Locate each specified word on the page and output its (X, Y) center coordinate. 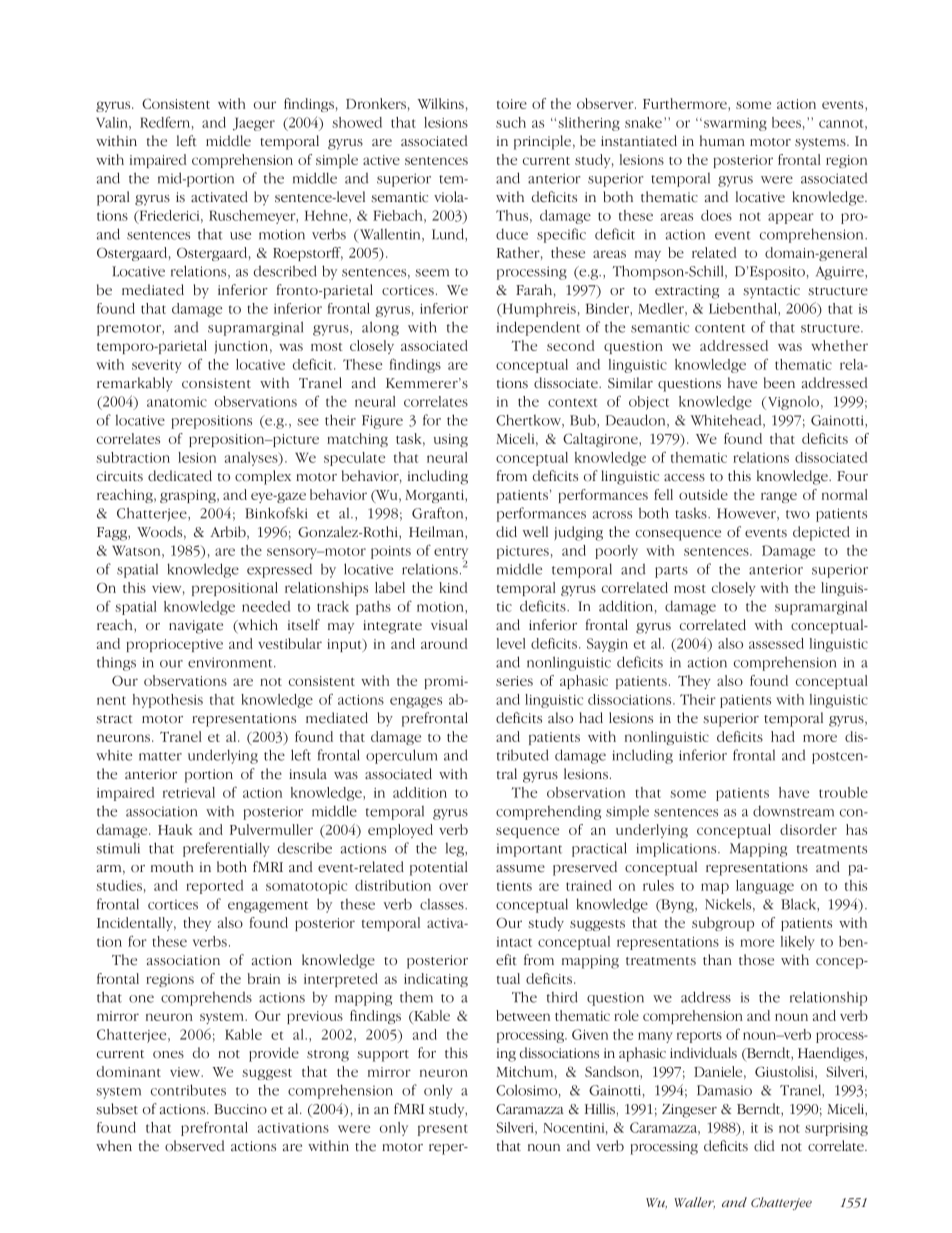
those (756, 960)
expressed (279, 571)
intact (514, 942)
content (720, 328)
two (798, 514)
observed (195, 1146)
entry (451, 554)
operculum (401, 756)
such (511, 122)
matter (160, 756)
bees (786, 122)
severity (157, 366)
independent (538, 328)
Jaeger (254, 124)
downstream (793, 811)
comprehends (206, 999)
